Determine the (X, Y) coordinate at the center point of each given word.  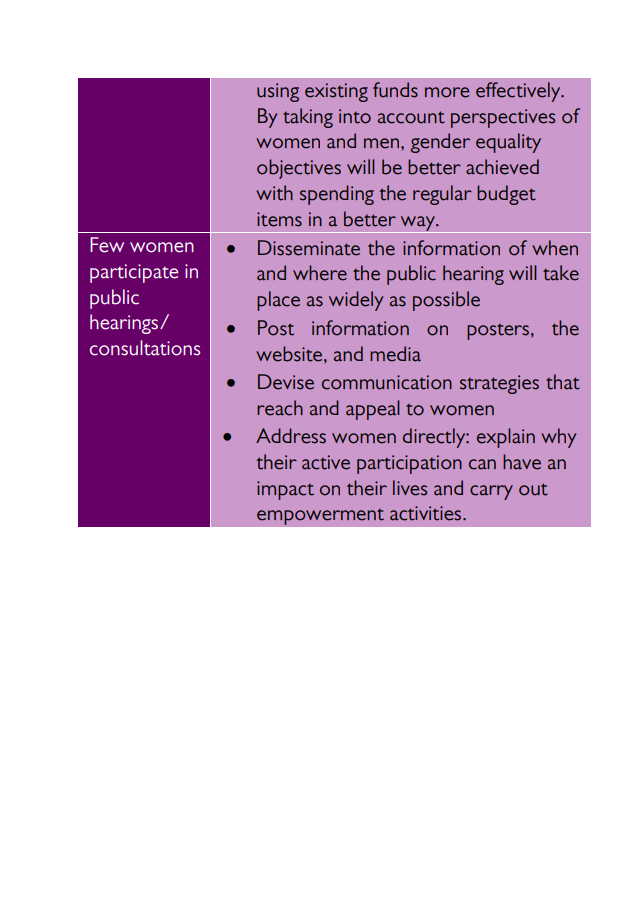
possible (446, 301)
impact (285, 490)
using (278, 92)
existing (336, 92)
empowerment (320, 516)
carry (491, 492)
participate (134, 273)
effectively (519, 92)
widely (356, 301)
